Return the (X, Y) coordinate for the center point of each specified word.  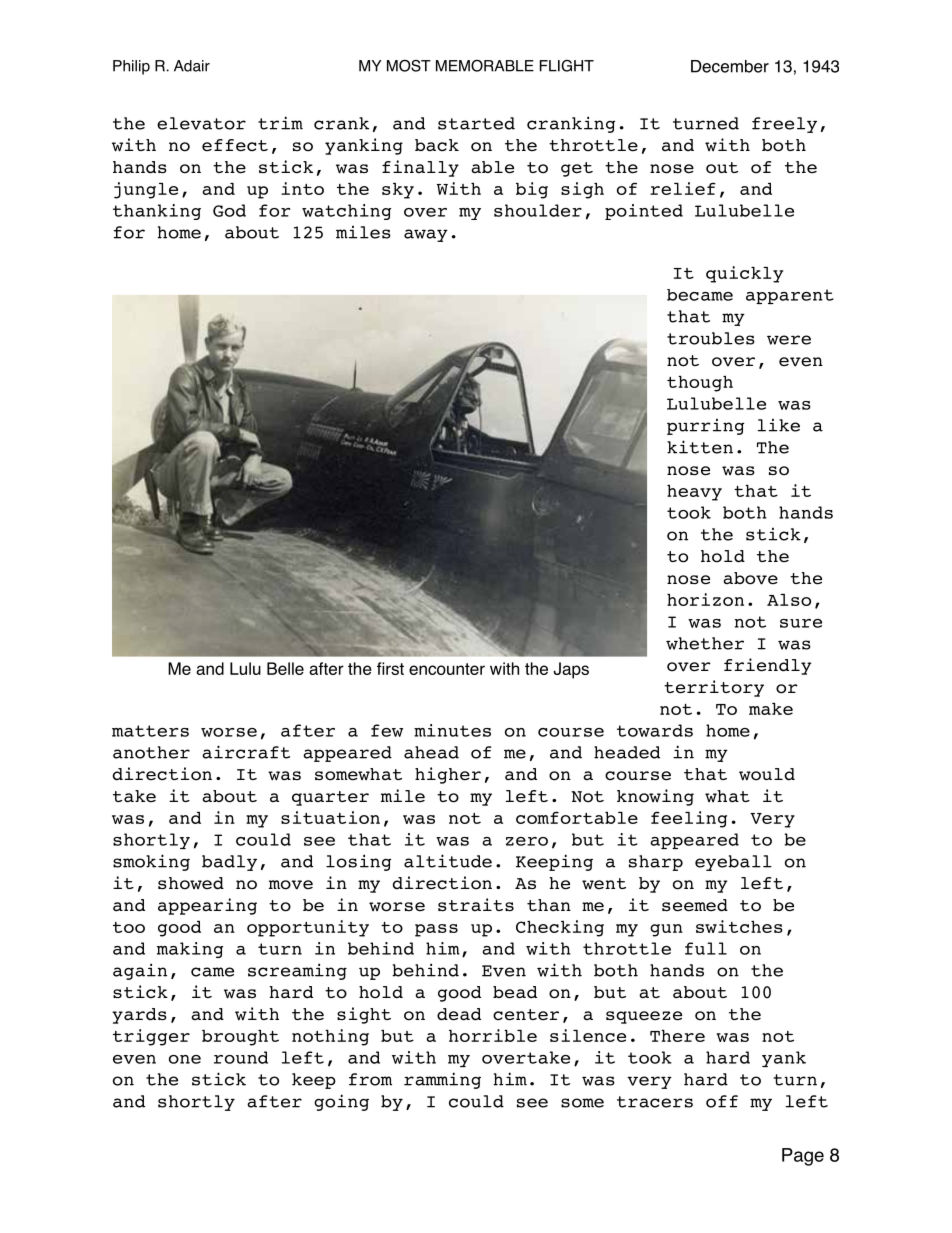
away (426, 235)
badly (229, 863)
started (476, 123)
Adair (192, 66)
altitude (448, 861)
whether (705, 643)
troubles (711, 338)
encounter (447, 669)
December (730, 66)
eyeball (733, 863)
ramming (442, 1080)
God (229, 210)
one (185, 1059)
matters (150, 731)
